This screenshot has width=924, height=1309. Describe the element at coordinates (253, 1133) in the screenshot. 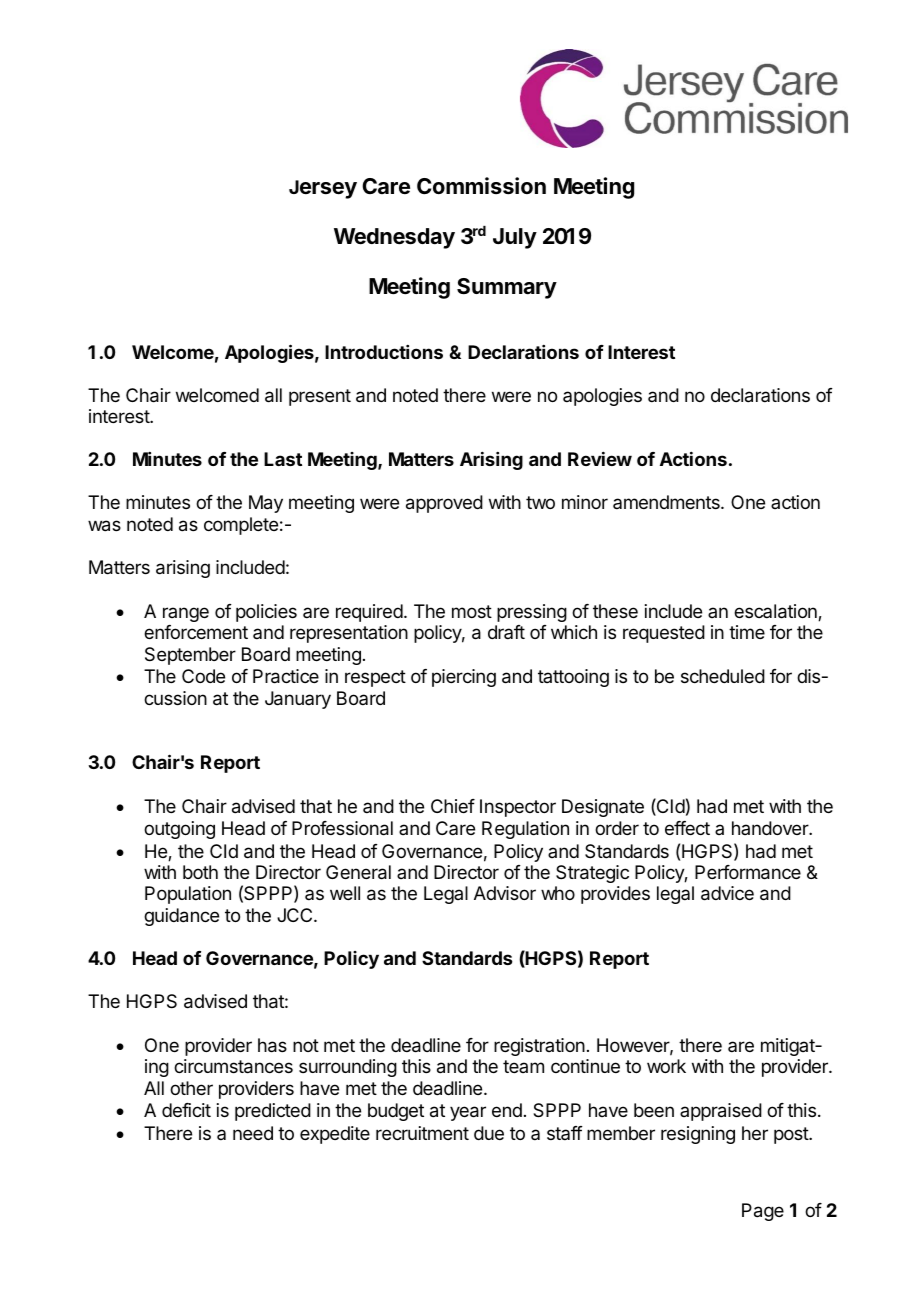

I see `need` at that location.
